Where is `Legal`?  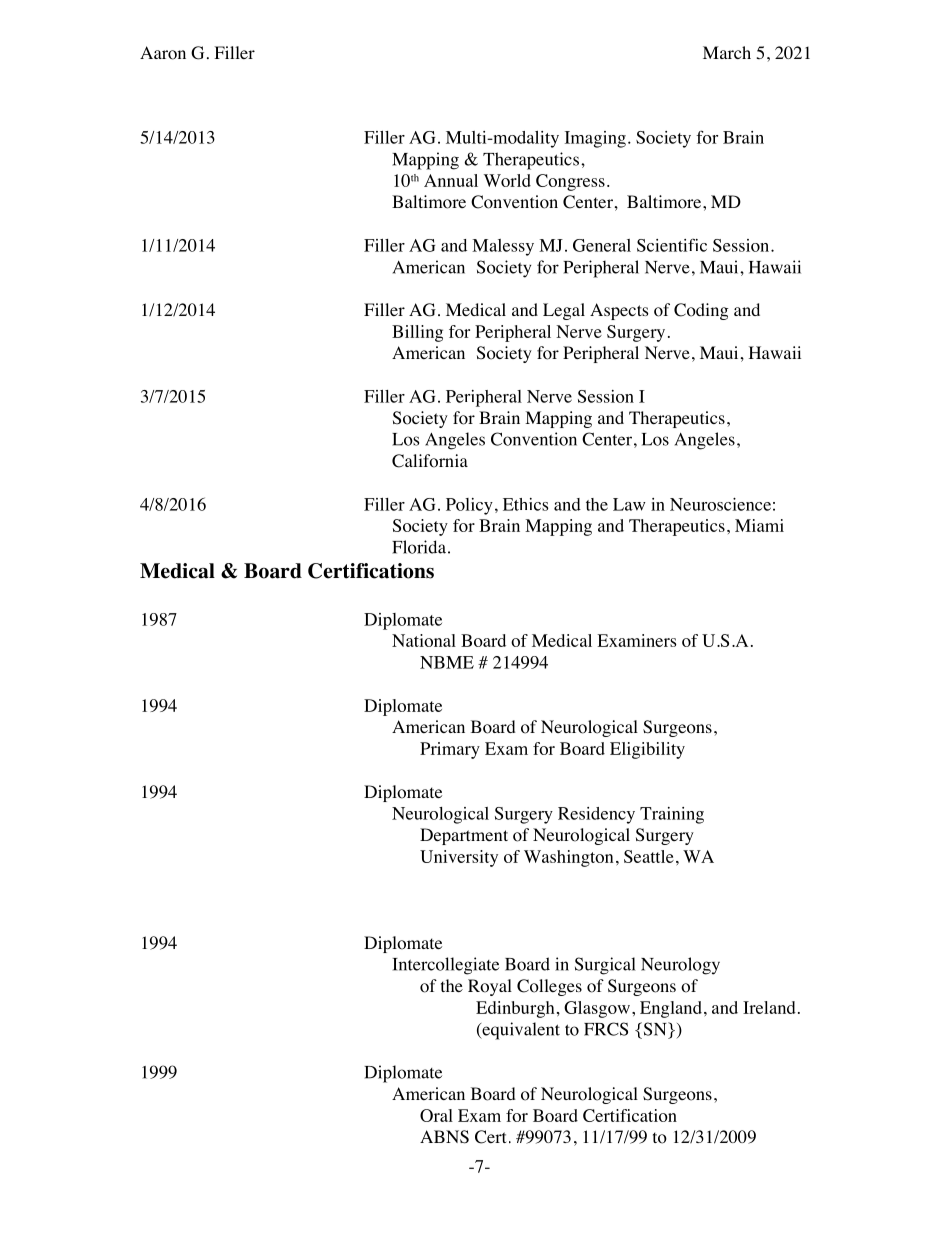
Legal is located at coordinates (564, 311).
